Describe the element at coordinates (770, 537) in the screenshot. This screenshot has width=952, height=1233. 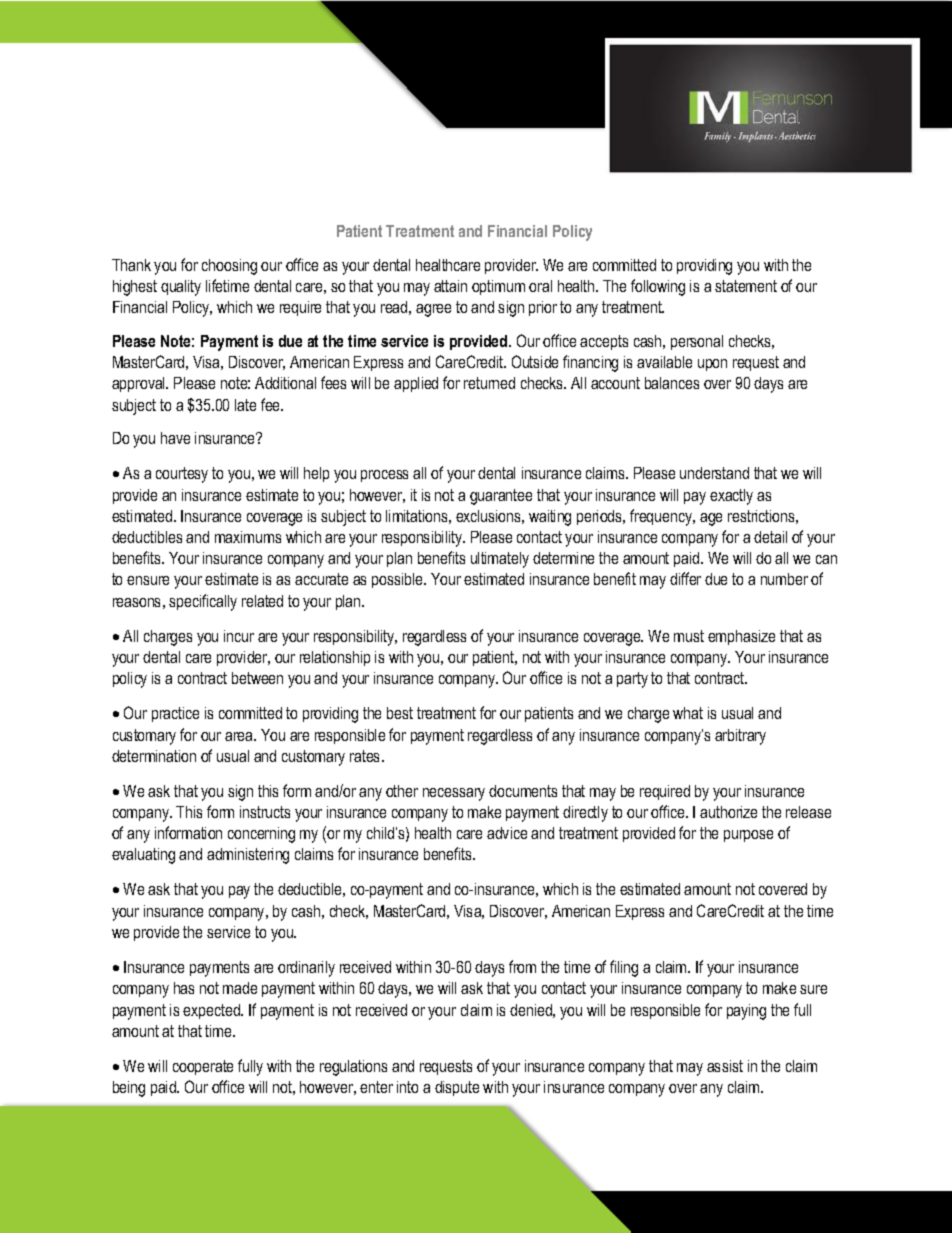
I see `detail` at that location.
